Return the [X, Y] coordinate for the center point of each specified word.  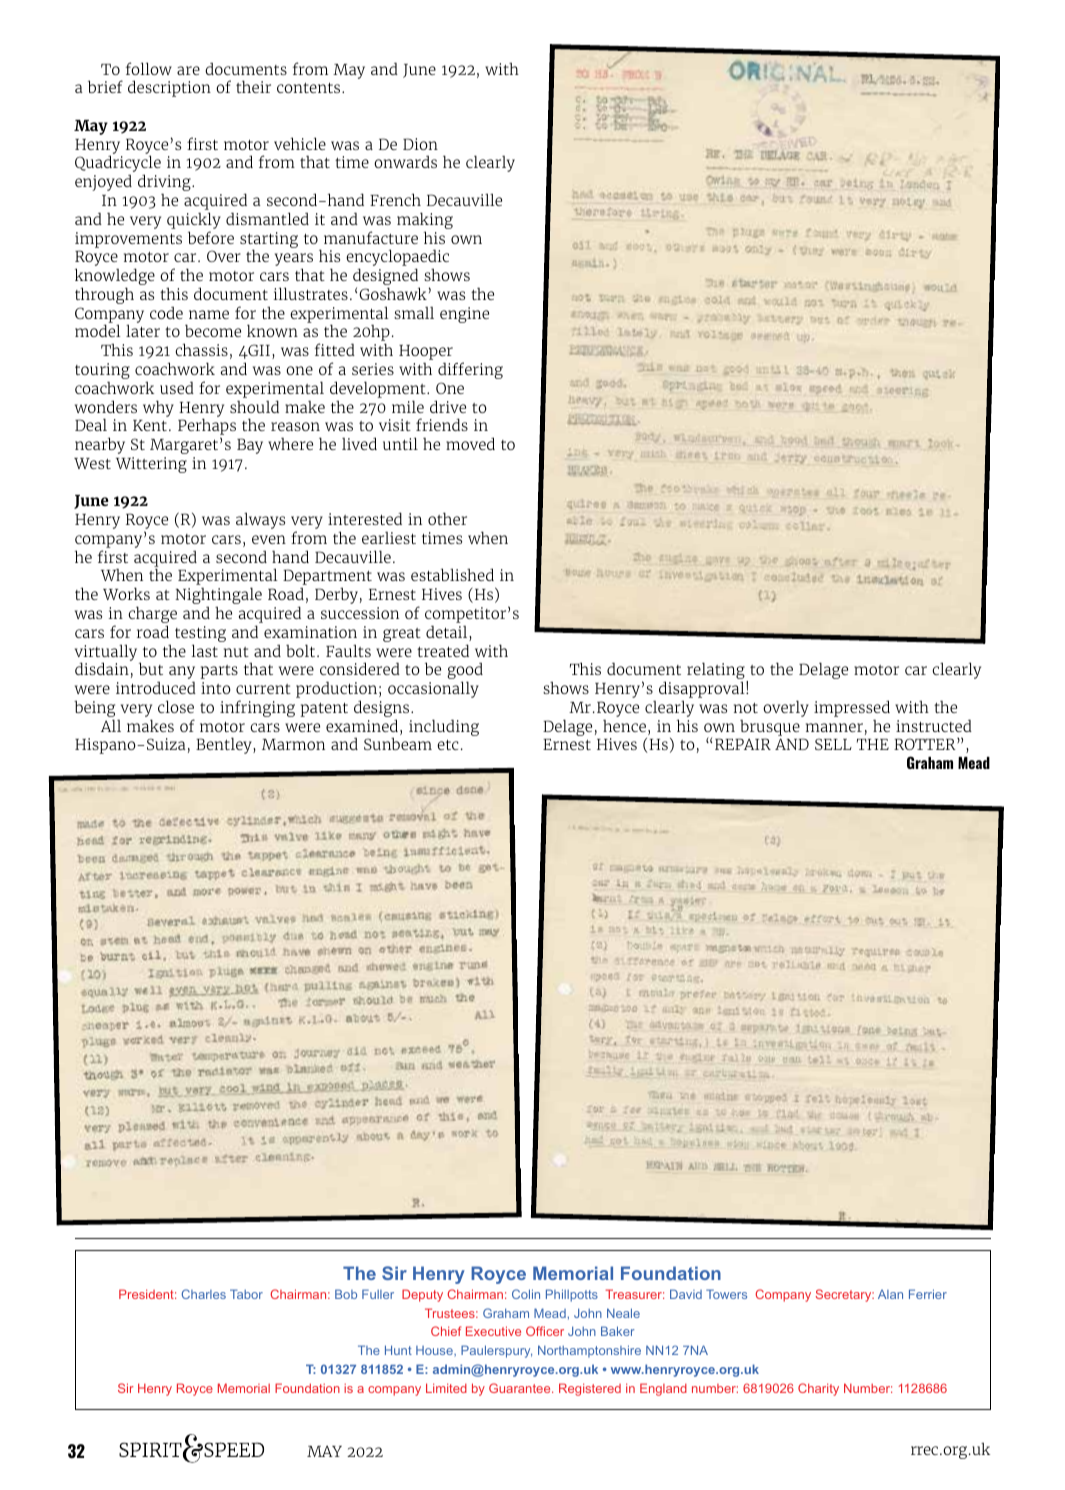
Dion [420, 144]
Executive [493, 1331]
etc [448, 745]
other [447, 518]
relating [717, 672]
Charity [818, 1389]
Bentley [225, 745]
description [169, 88]
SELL [833, 744]
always [260, 520]
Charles [204, 1294]
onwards [405, 161]
